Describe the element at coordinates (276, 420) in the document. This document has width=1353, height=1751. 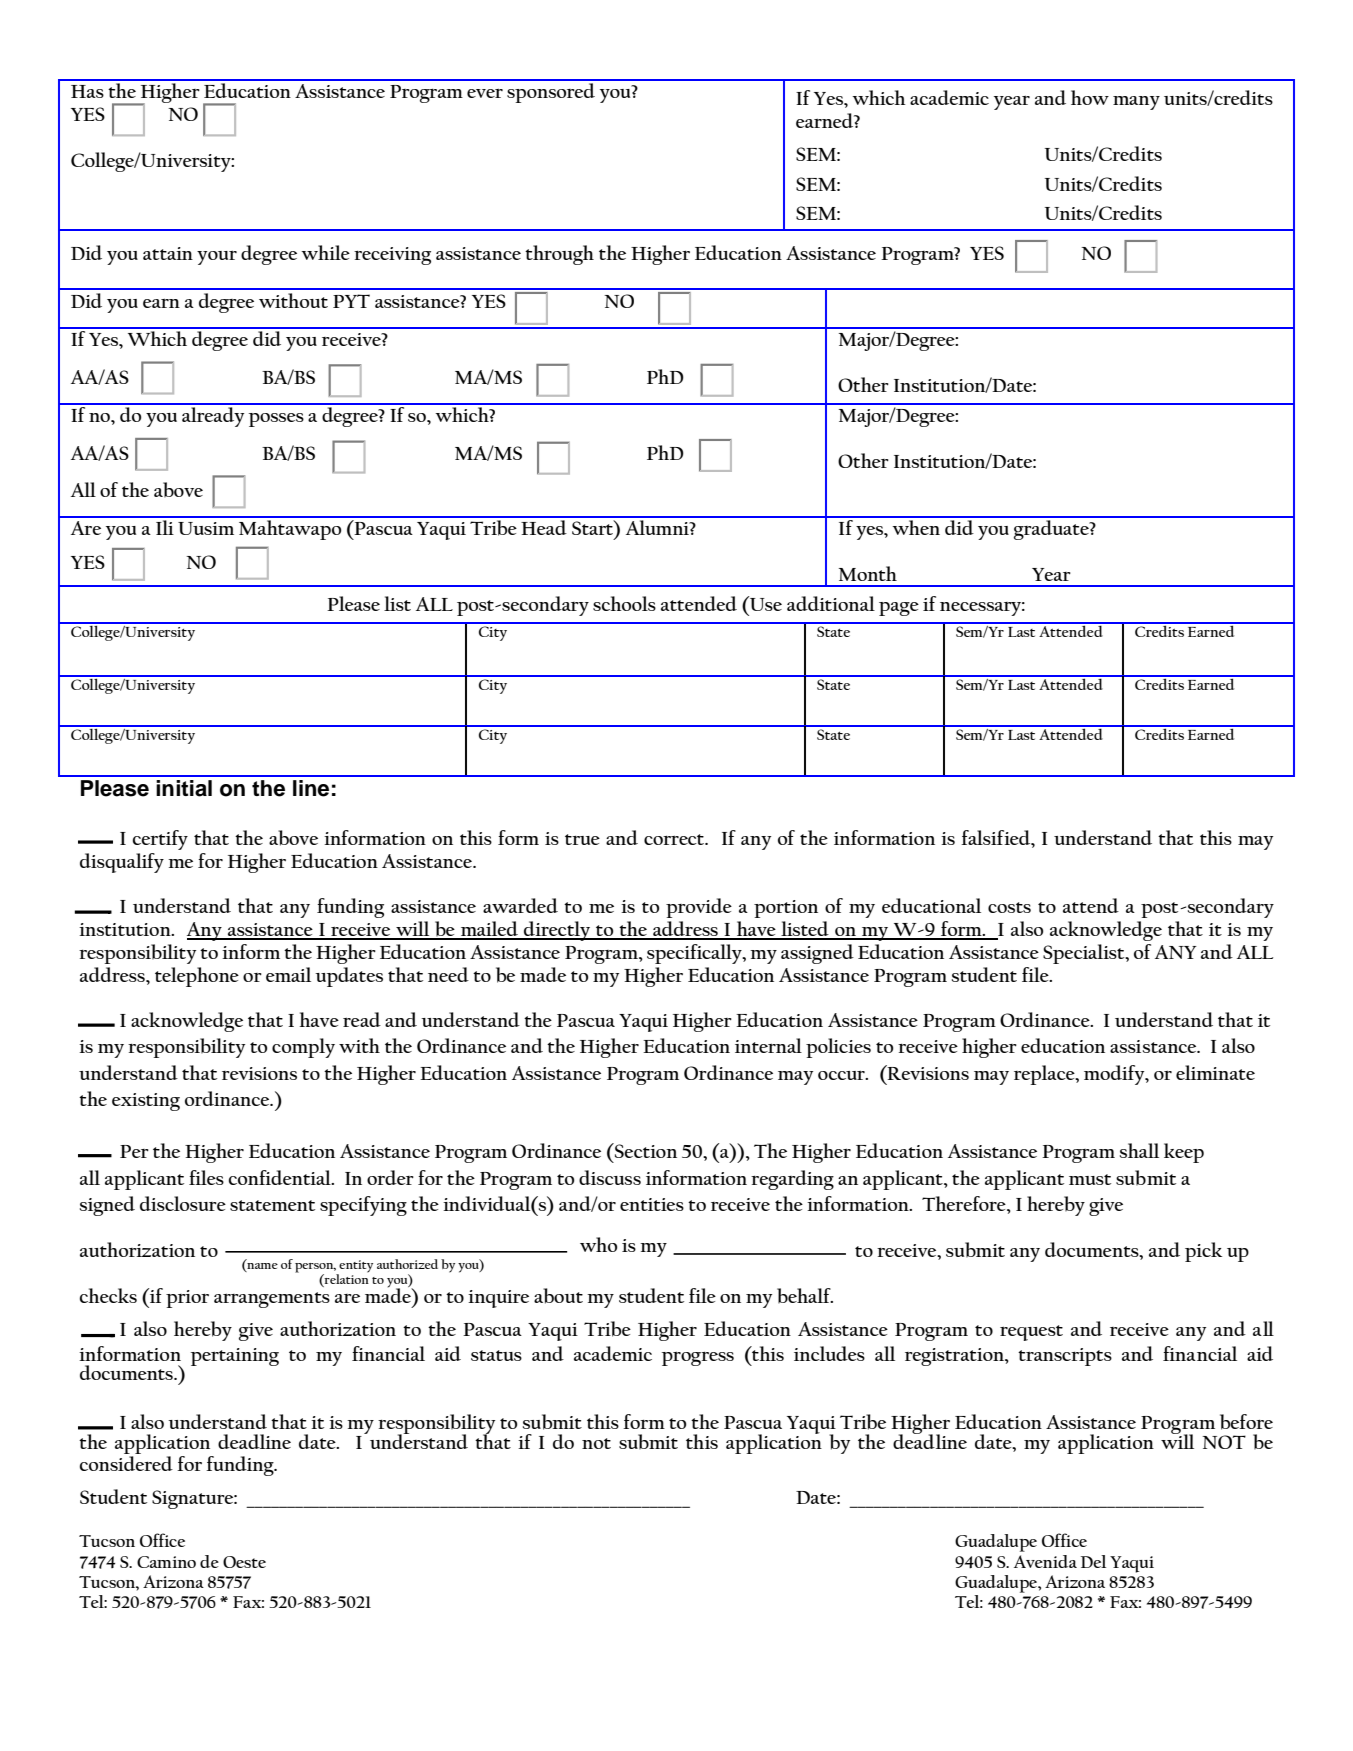
I see `posses` at that location.
